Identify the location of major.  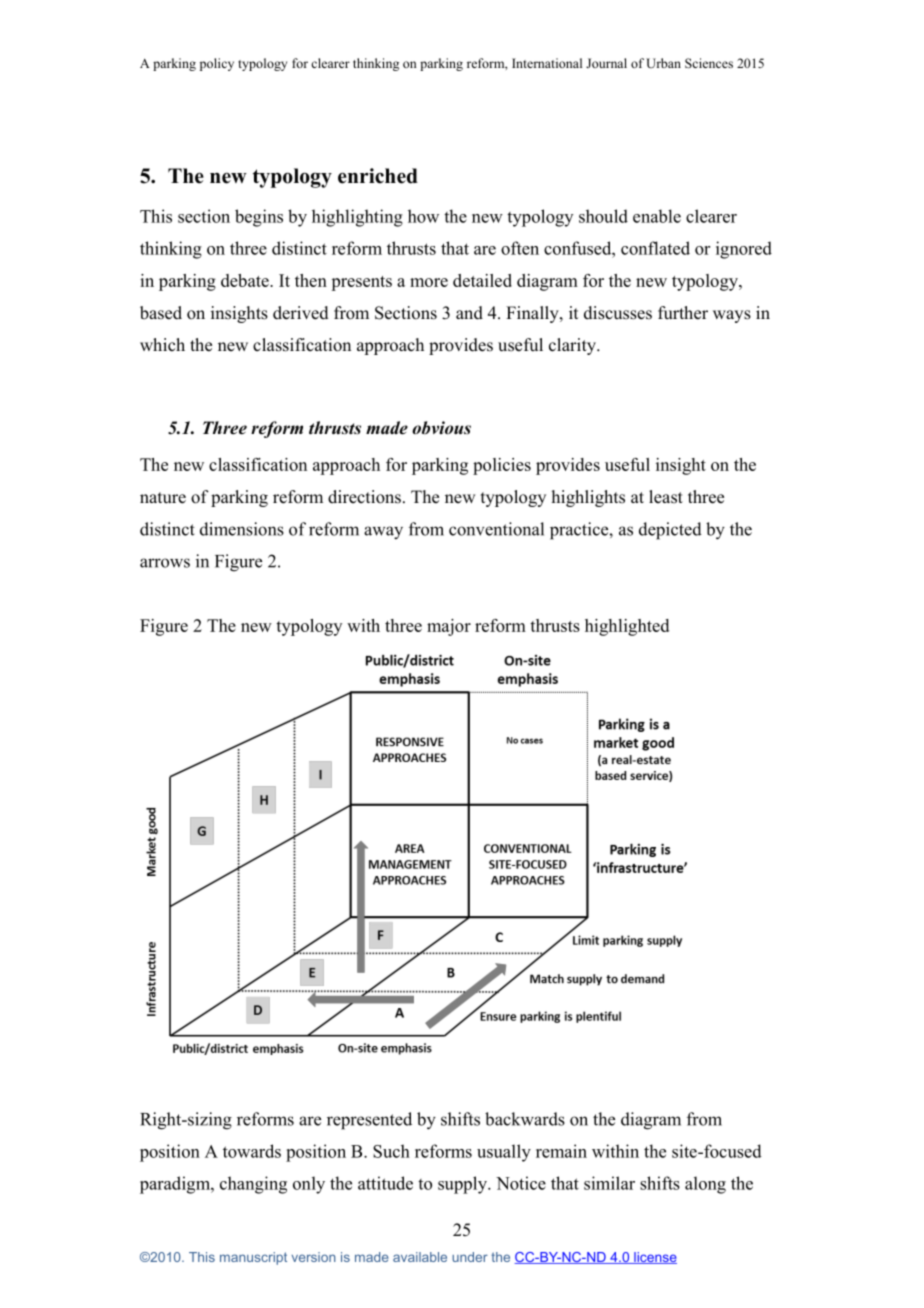
(449, 627).
